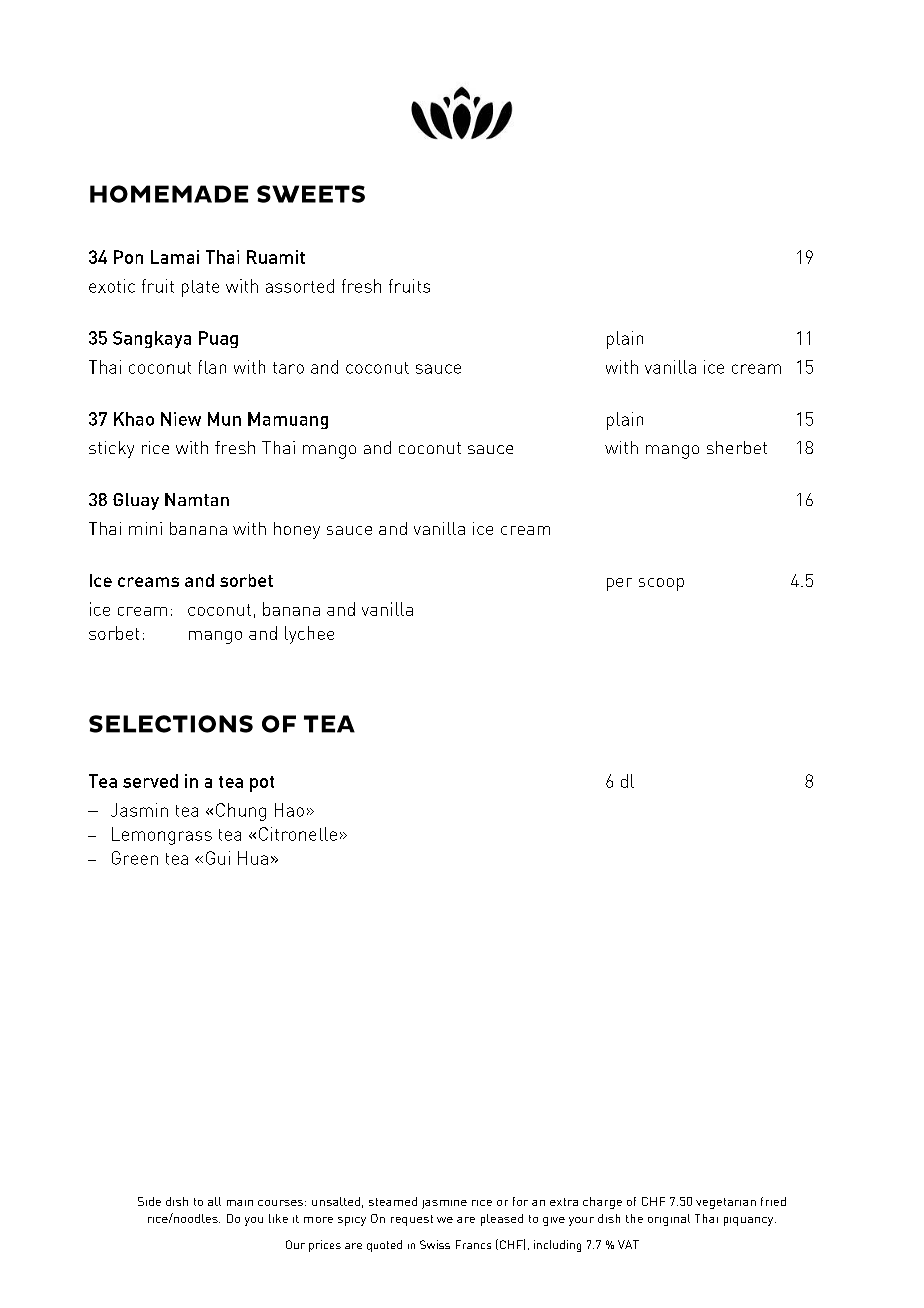 The height and width of the page is (1308, 924). Describe the element at coordinates (619, 584) in the page. I see `per` at that location.
